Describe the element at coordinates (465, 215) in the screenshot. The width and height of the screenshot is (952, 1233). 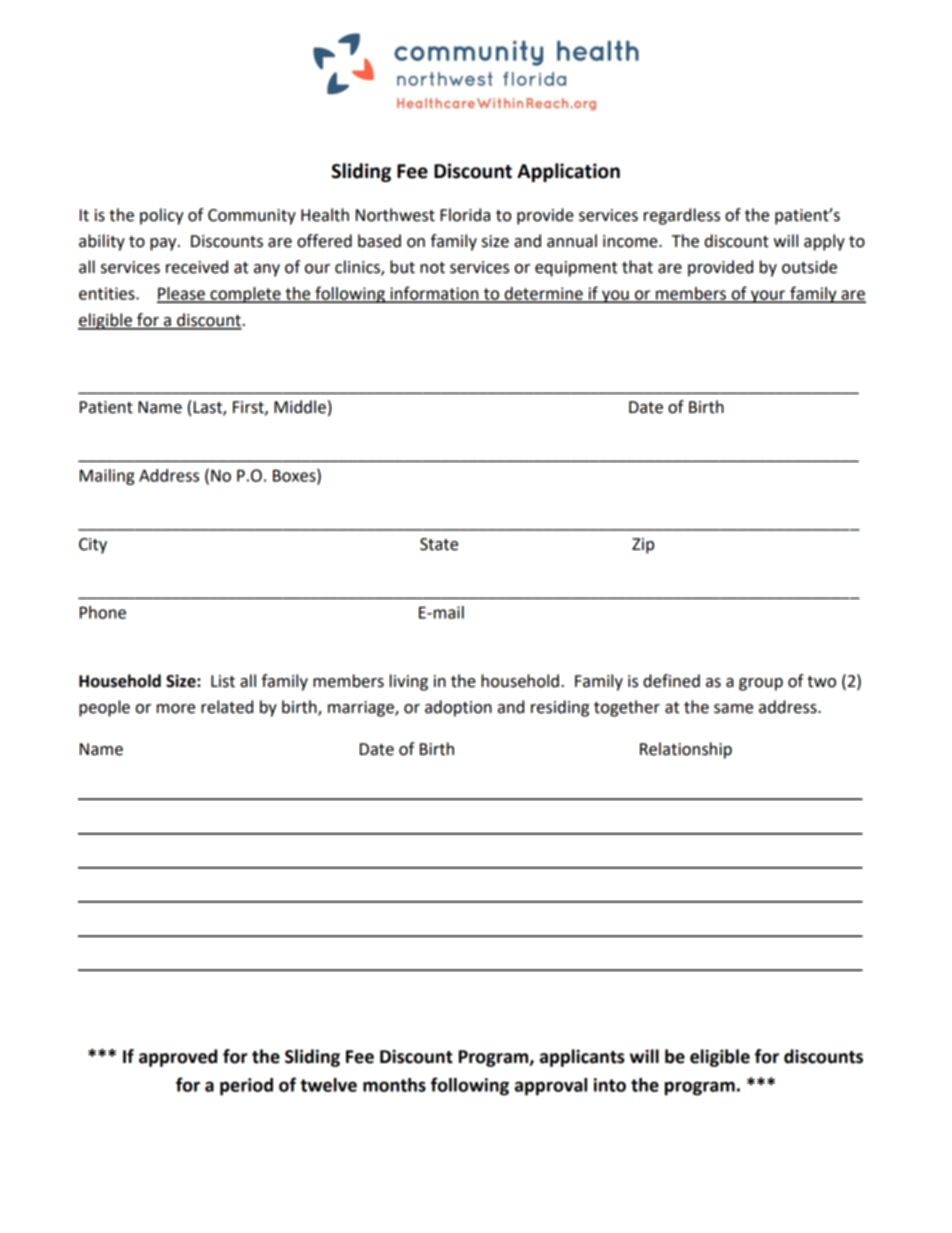
I see `Florida` at that location.
